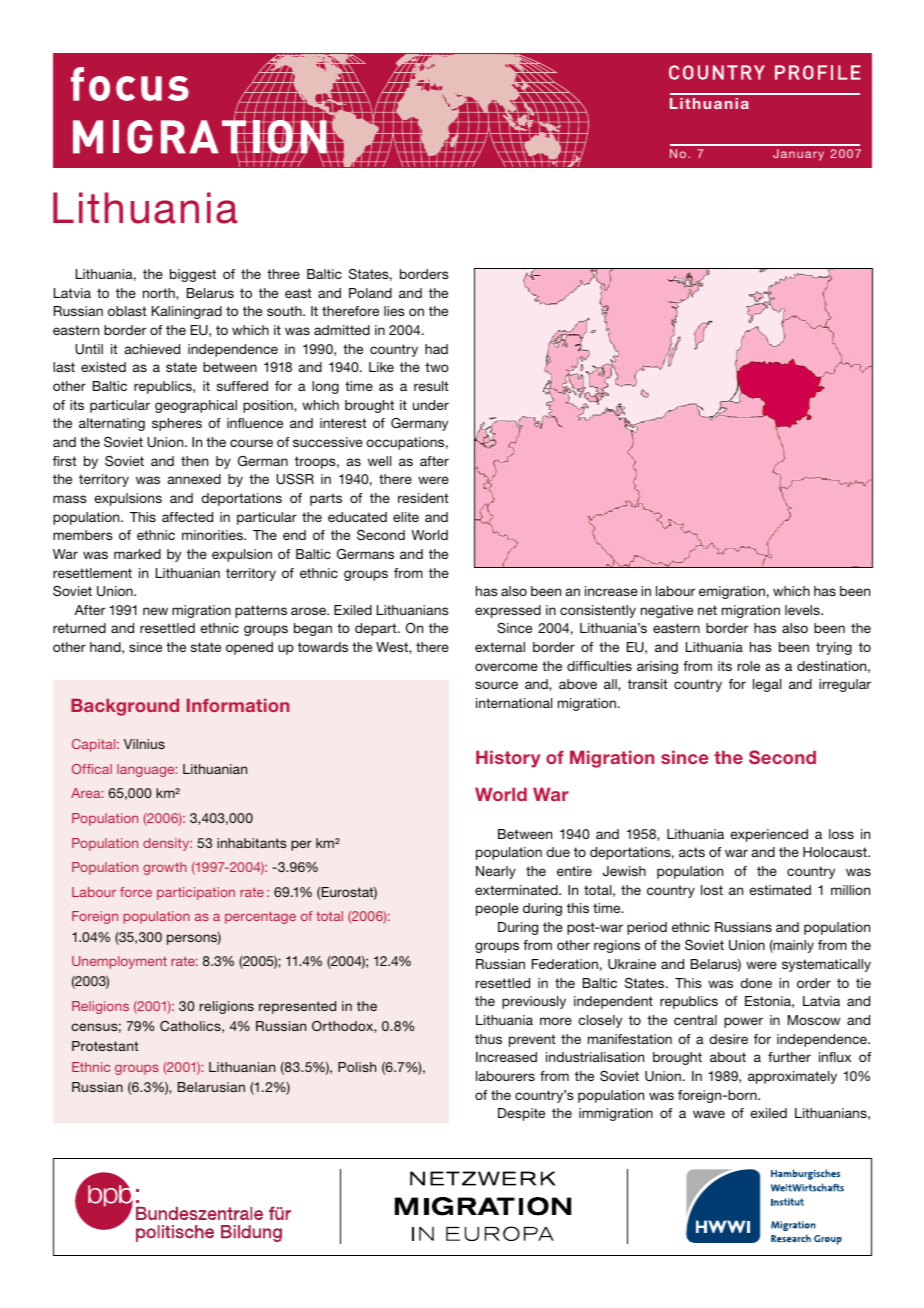 This page has width=924, height=1308. What do you see at coordinates (521, 1114) in the page?
I see `Despite` at bounding box center [521, 1114].
